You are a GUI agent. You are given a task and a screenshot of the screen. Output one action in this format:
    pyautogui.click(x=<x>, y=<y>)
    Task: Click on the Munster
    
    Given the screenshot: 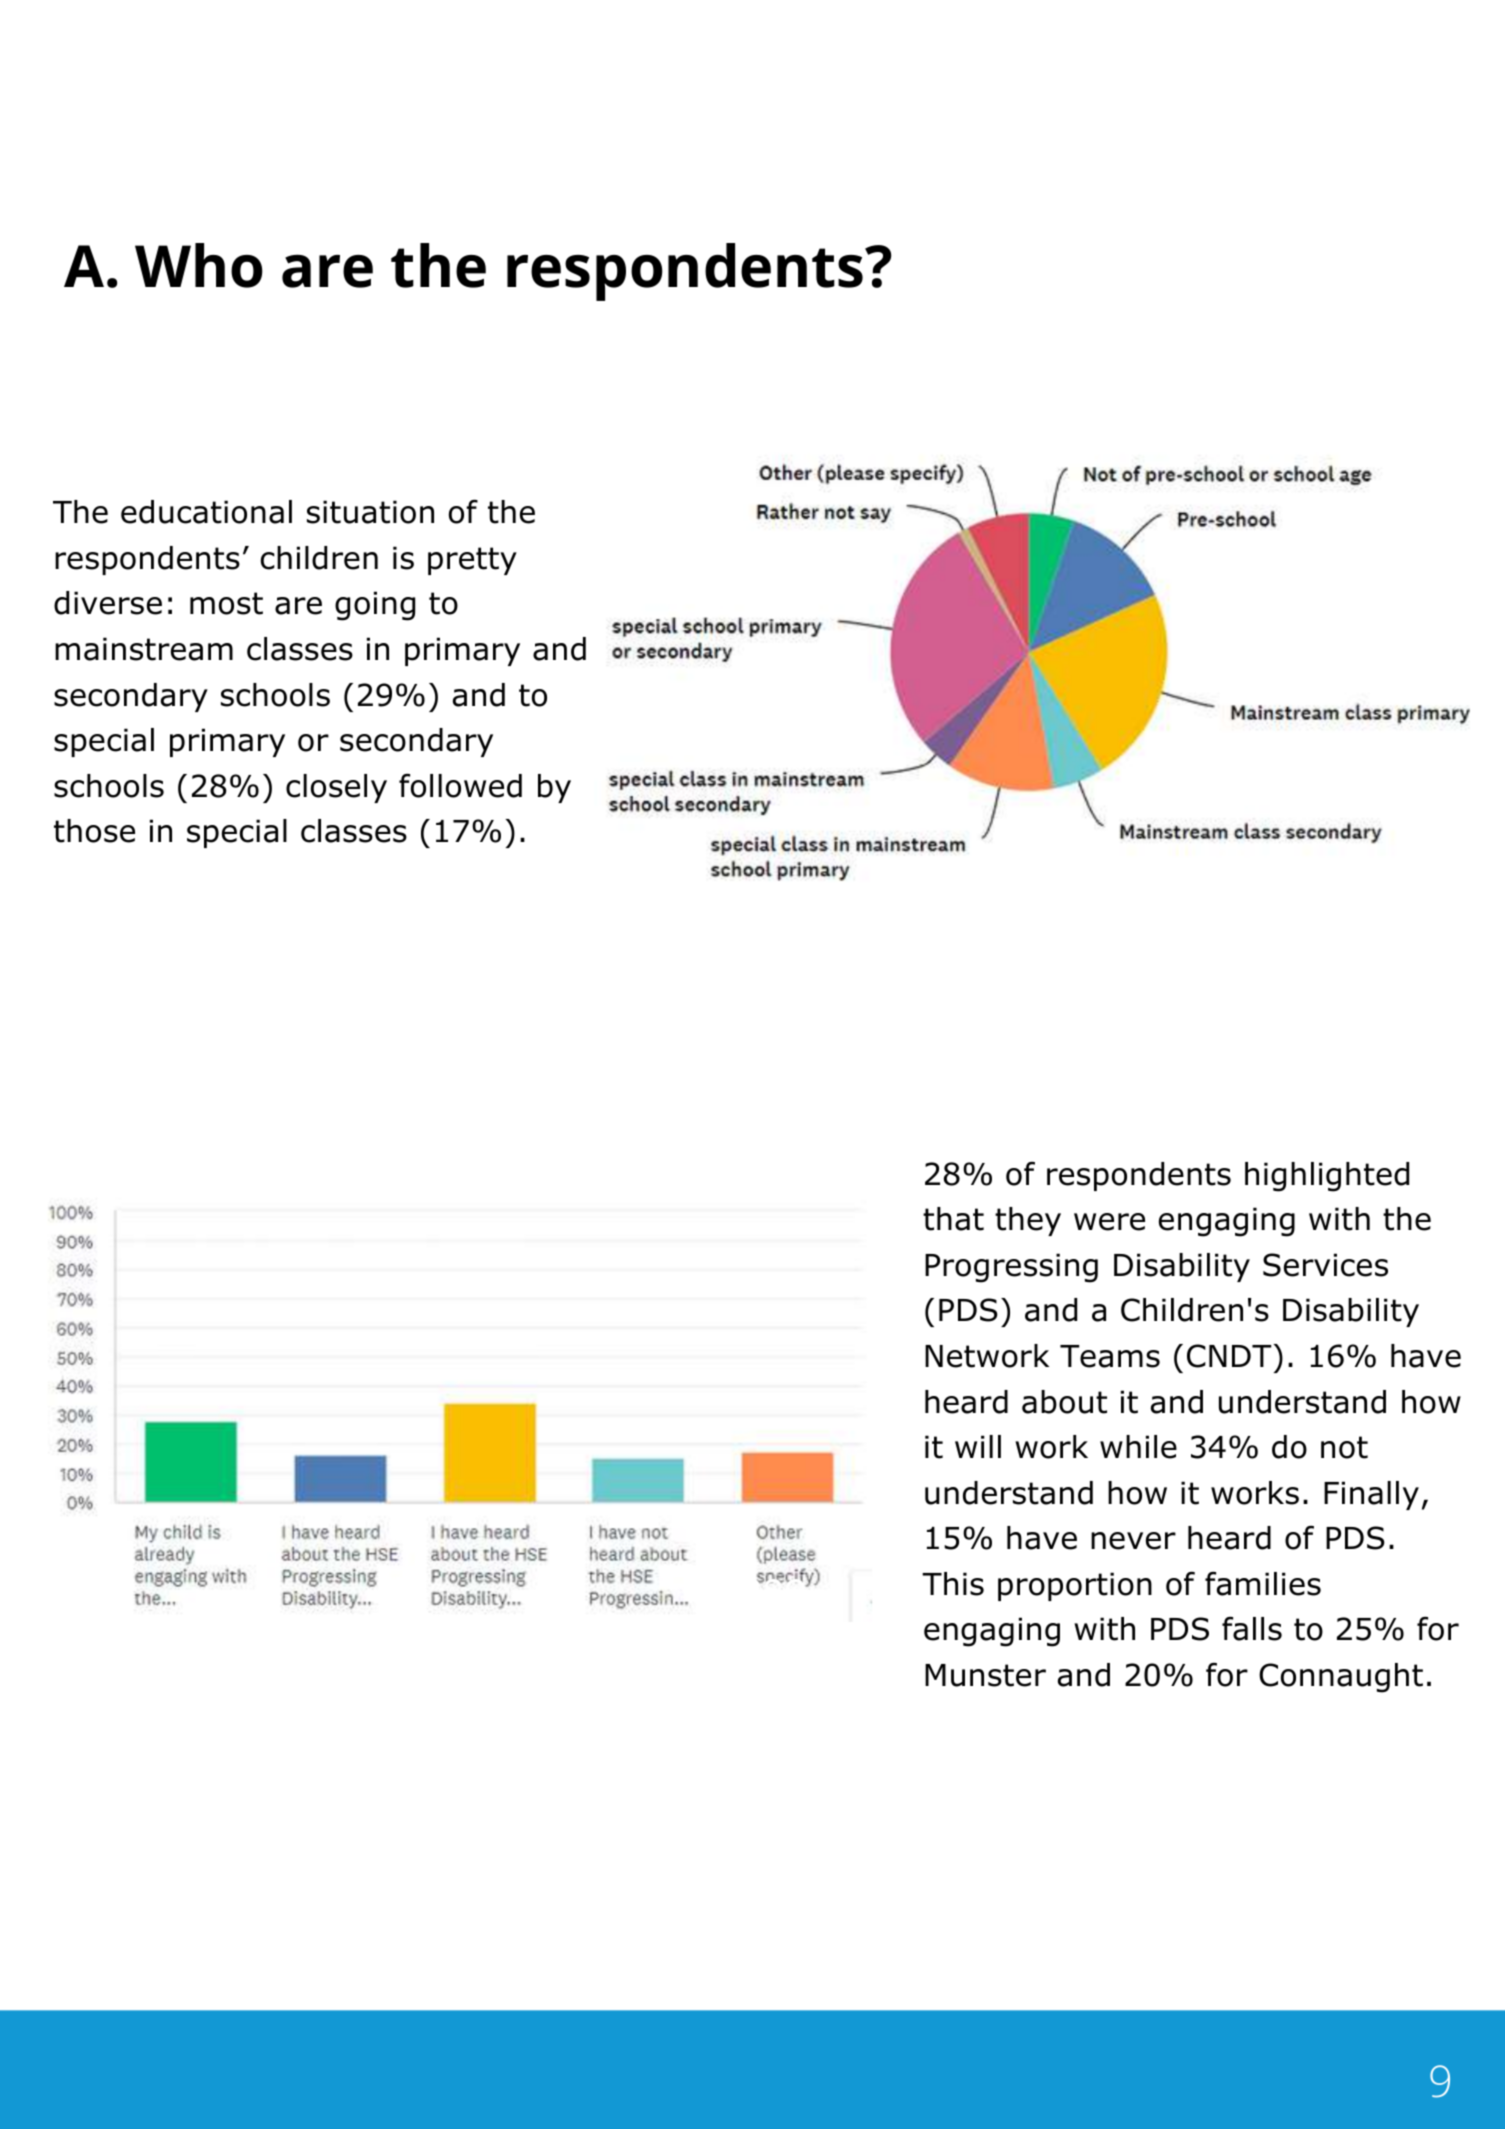 What is the action you would take?
    pyautogui.click(x=985, y=1675)
